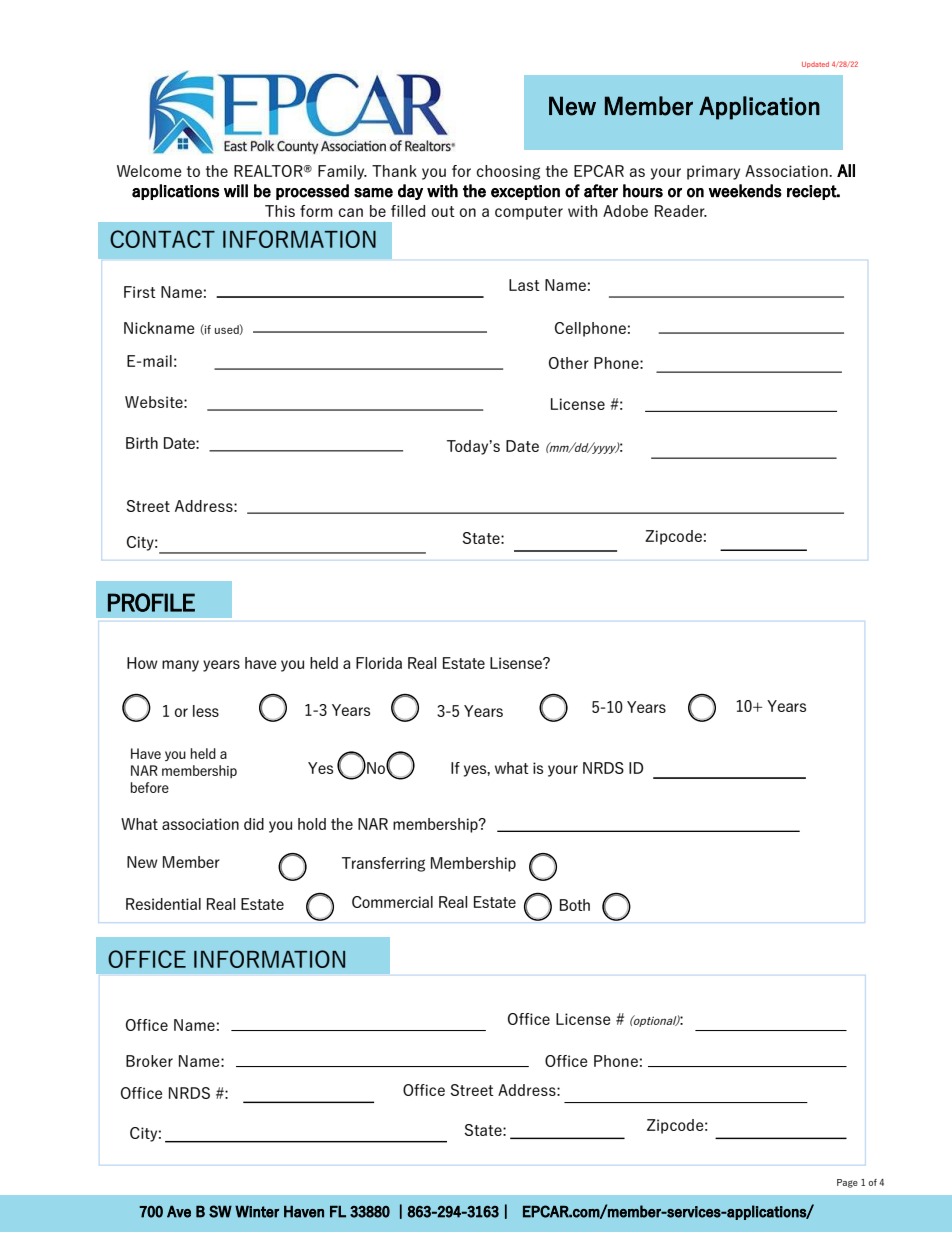  What do you see at coordinates (575, 905) in the screenshot?
I see `Both` at bounding box center [575, 905].
